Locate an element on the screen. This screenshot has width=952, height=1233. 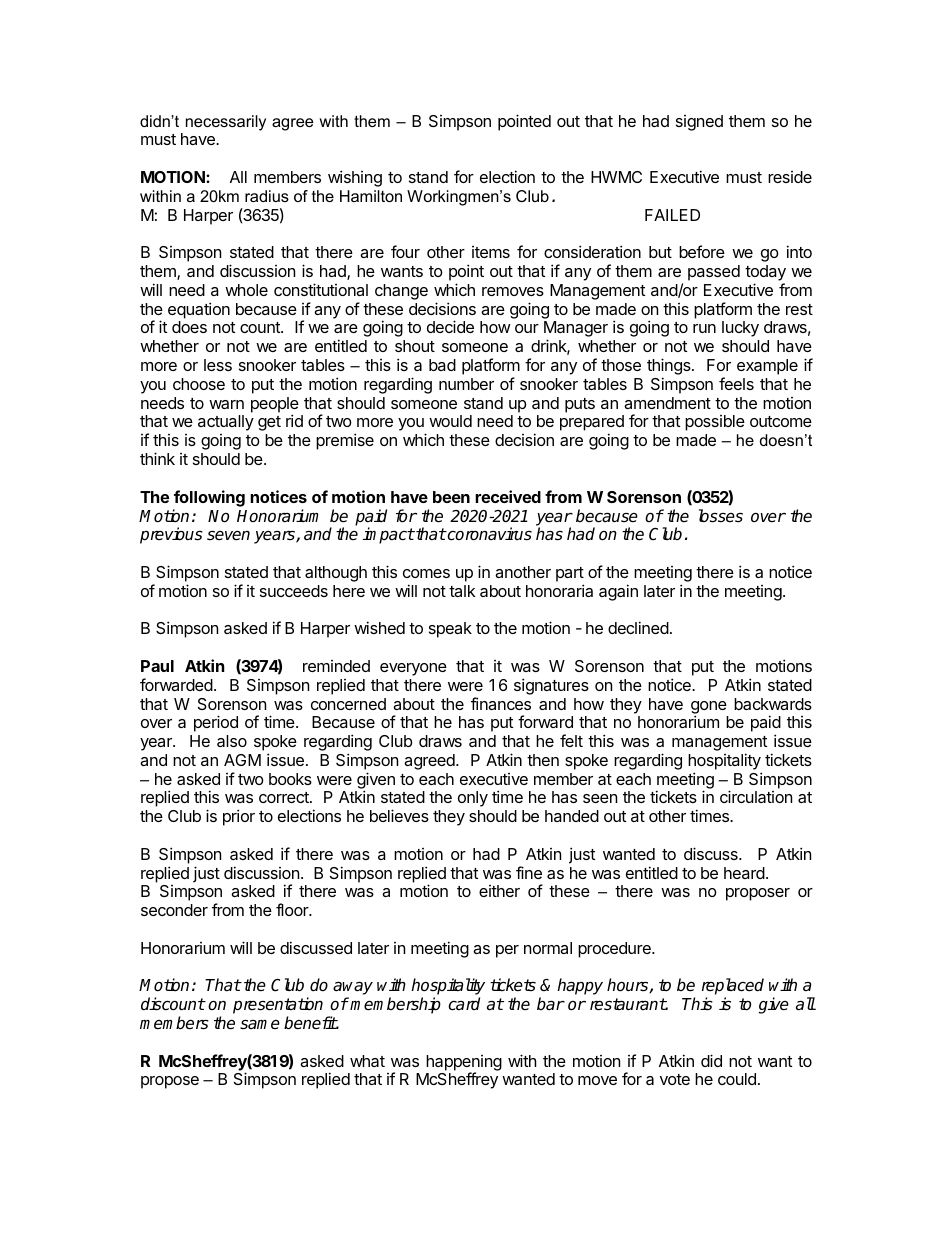
same is located at coordinates (260, 1025).
